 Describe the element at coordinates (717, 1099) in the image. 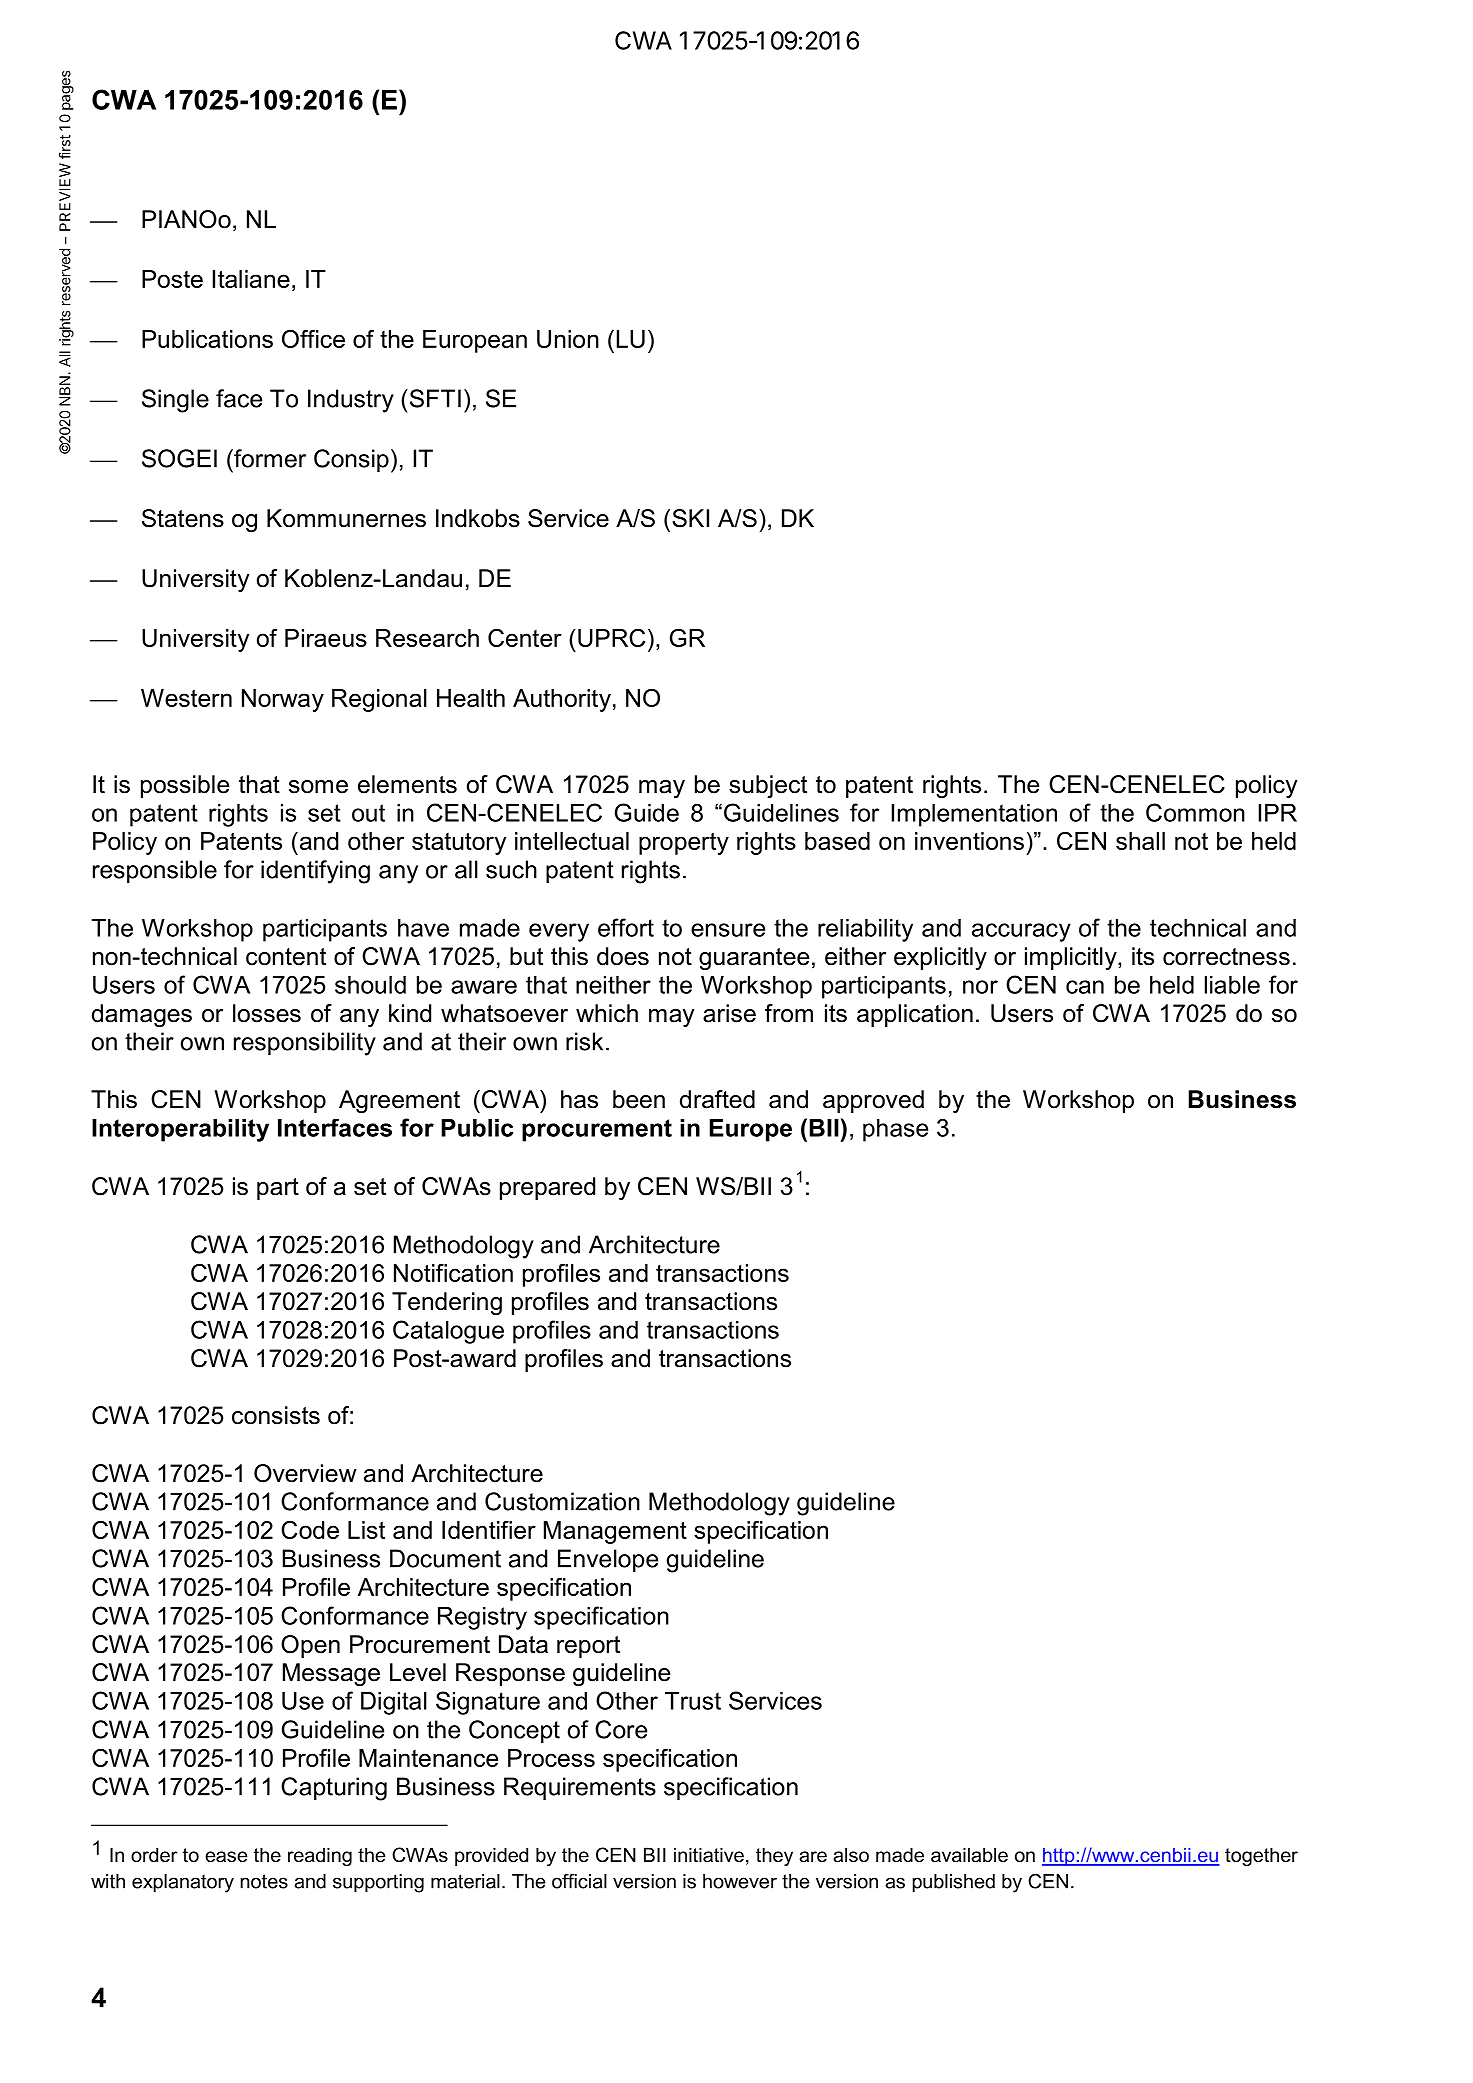

I see `drafted` at that location.
